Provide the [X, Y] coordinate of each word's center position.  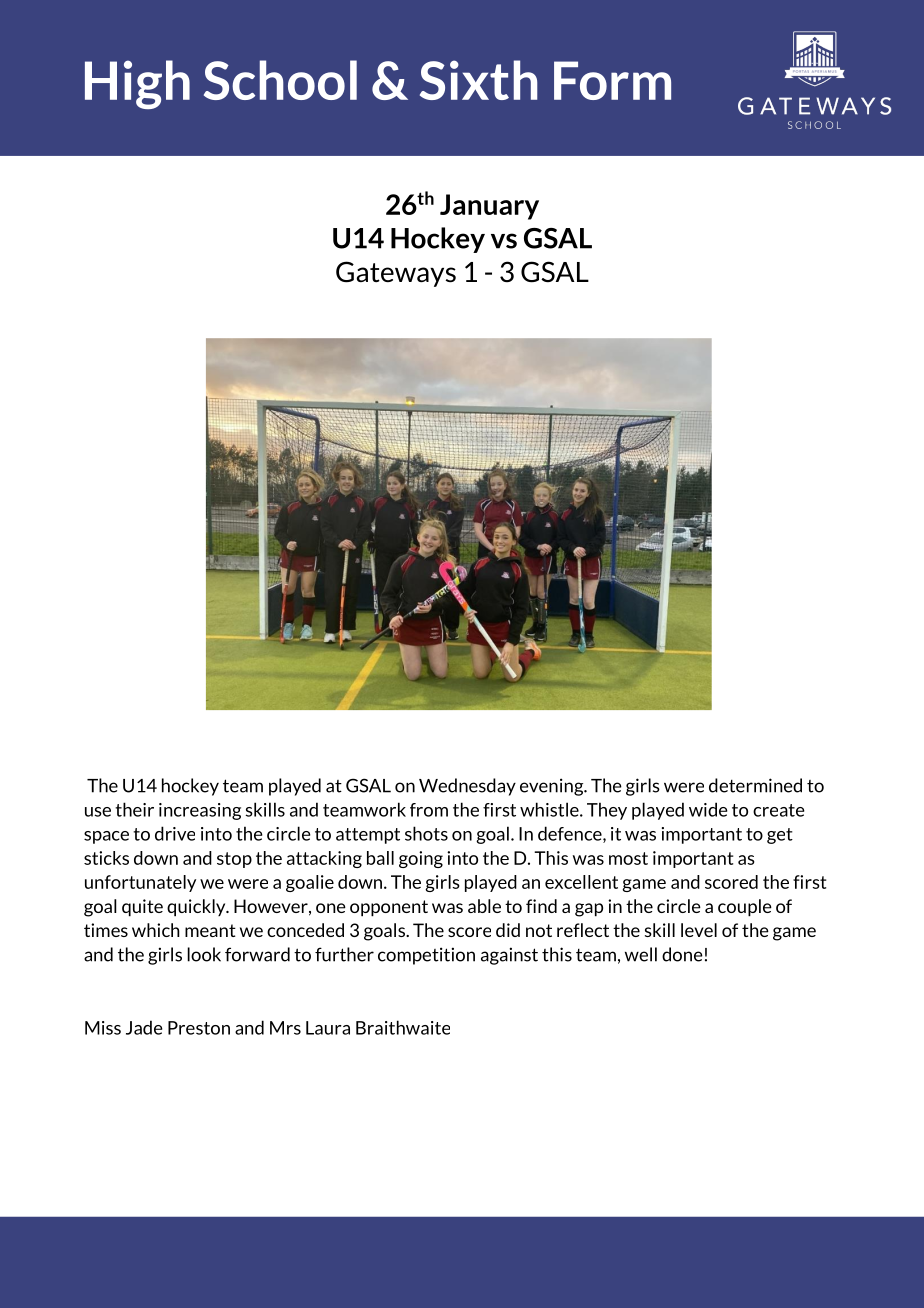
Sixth [478, 80]
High [137, 84]
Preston [199, 1028]
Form [612, 80]
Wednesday [467, 787]
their [134, 809]
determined [755, 785]
